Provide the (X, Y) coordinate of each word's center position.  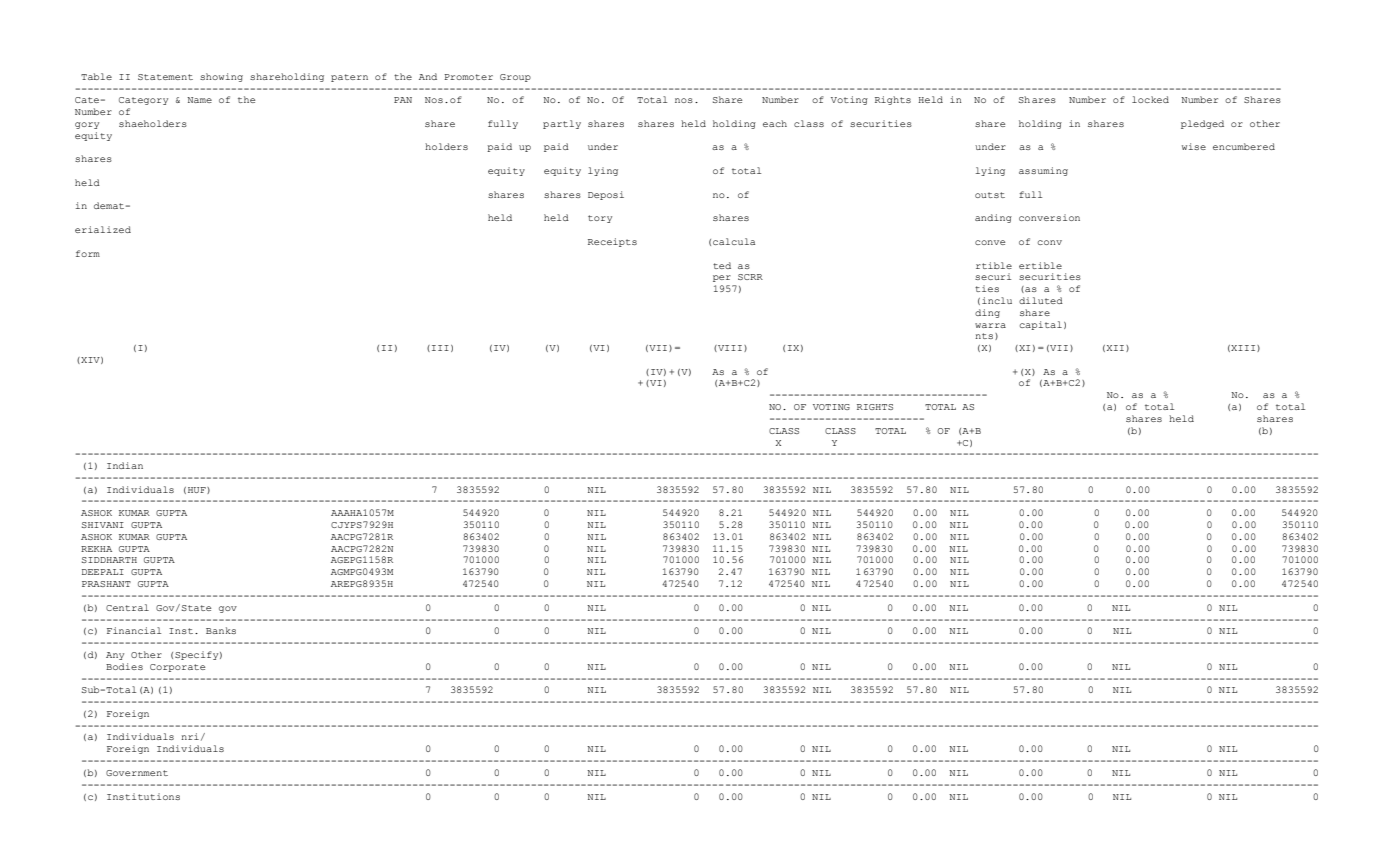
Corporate (177, 668)
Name (199, 100)
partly (562, 124)
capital (1040, 325)
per (722, 278)
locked (1150, 99)
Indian (125, 465)
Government (137, 773)
